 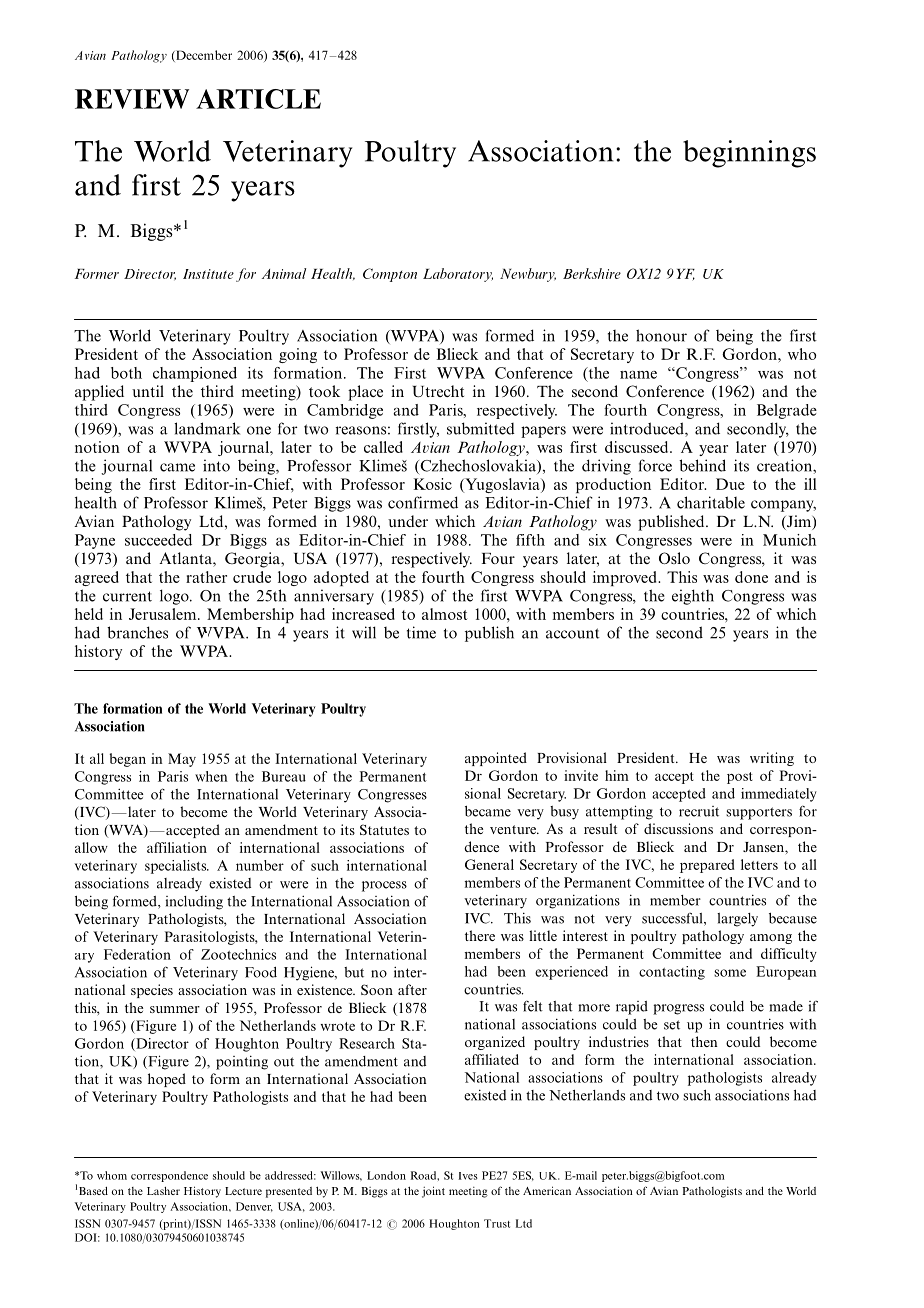 I want to click on REVIEW, so click(x=132, y=99).
